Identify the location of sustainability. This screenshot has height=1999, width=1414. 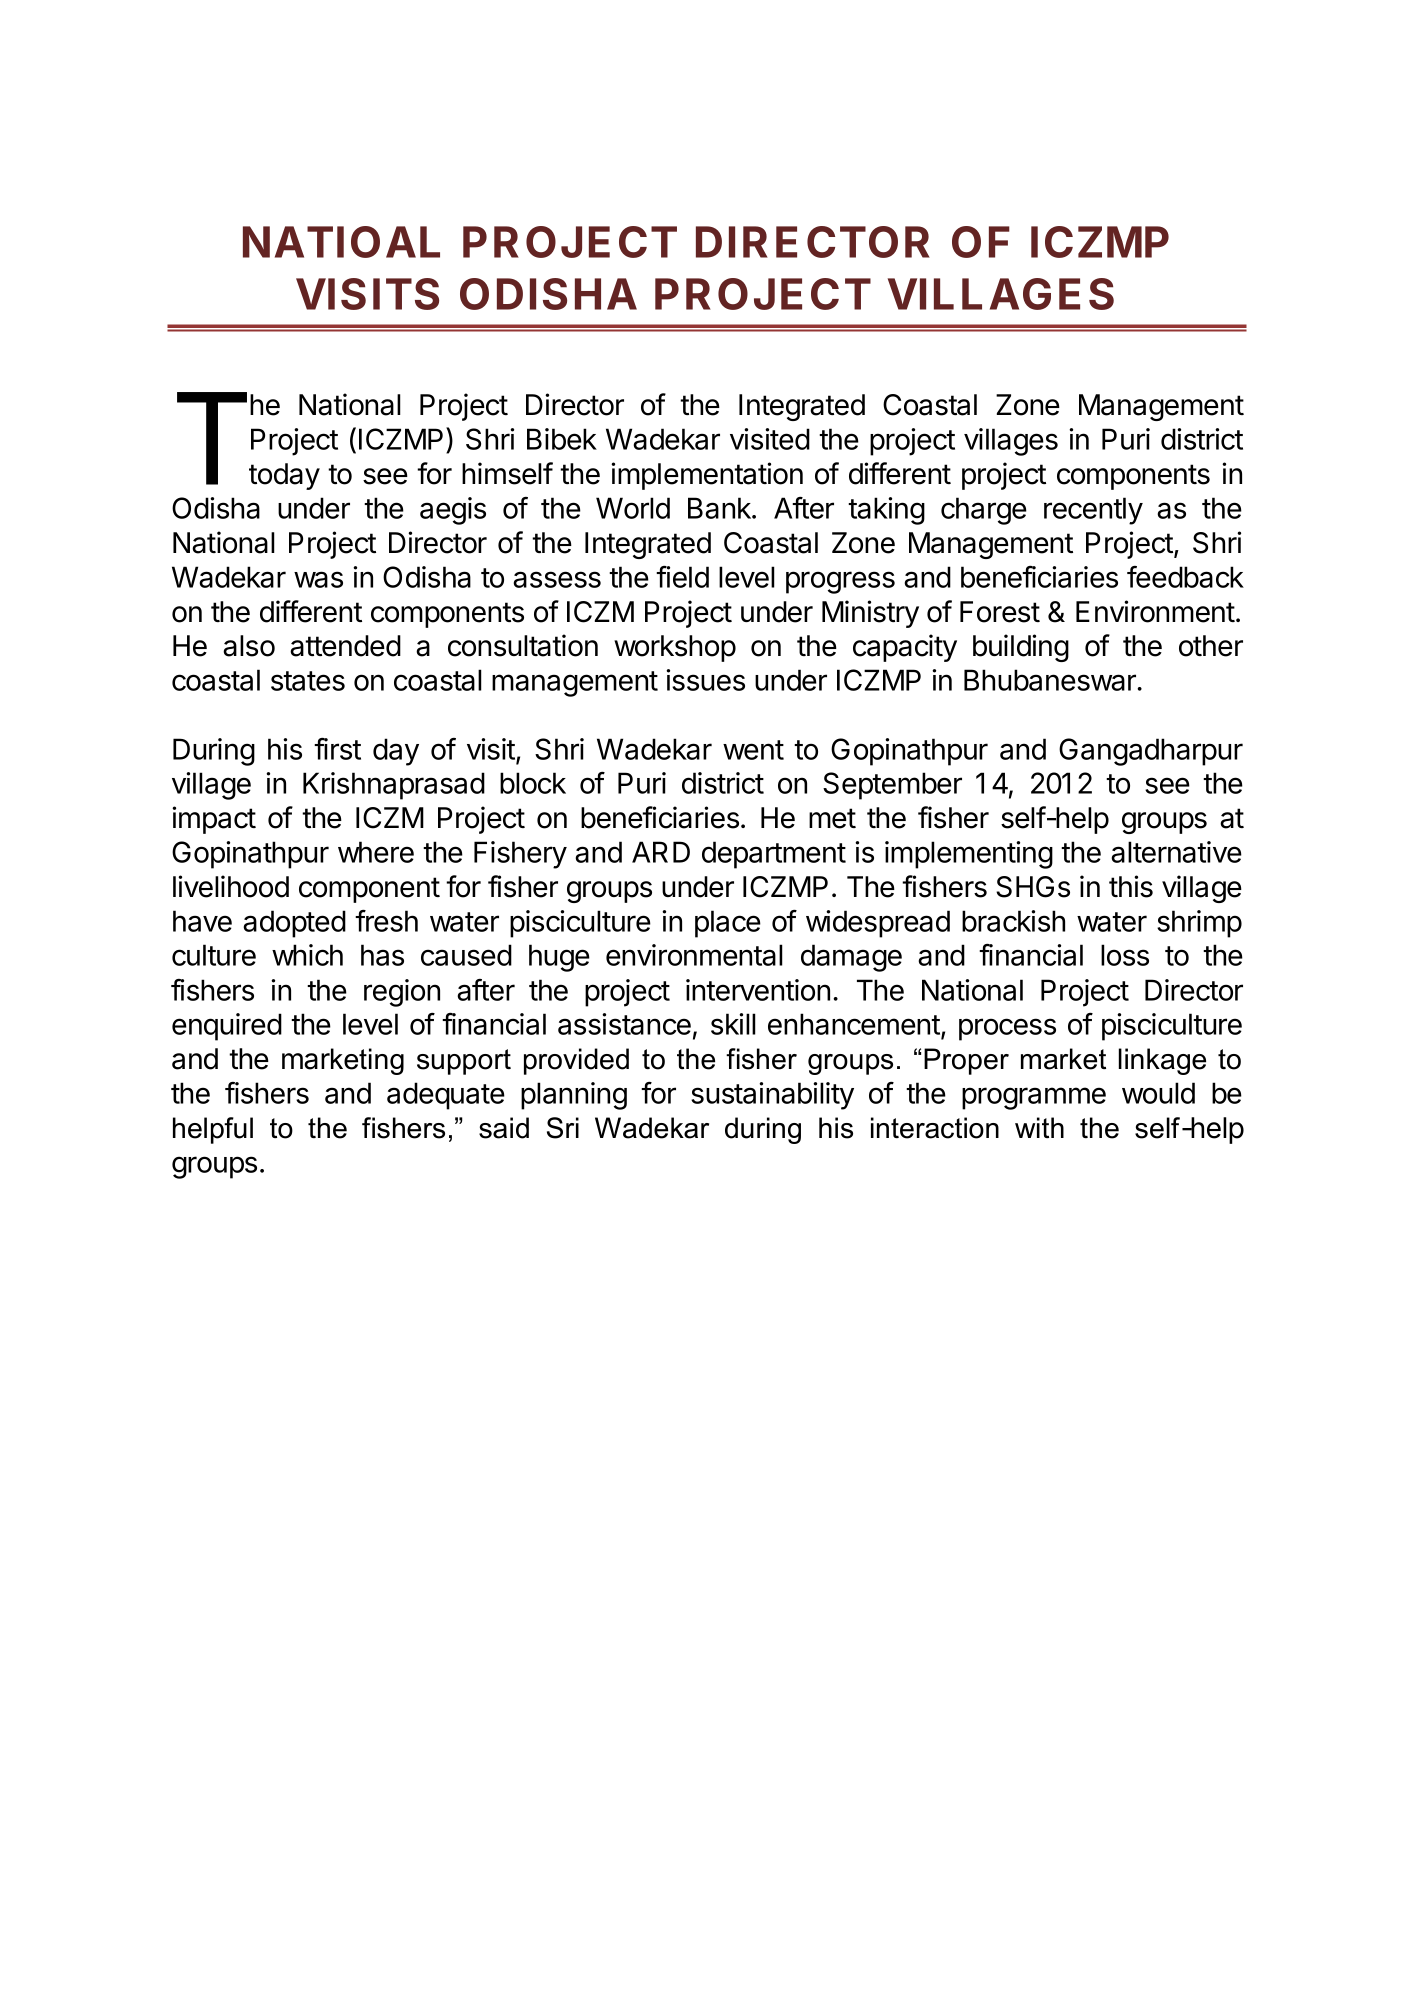
(772, 1096).
